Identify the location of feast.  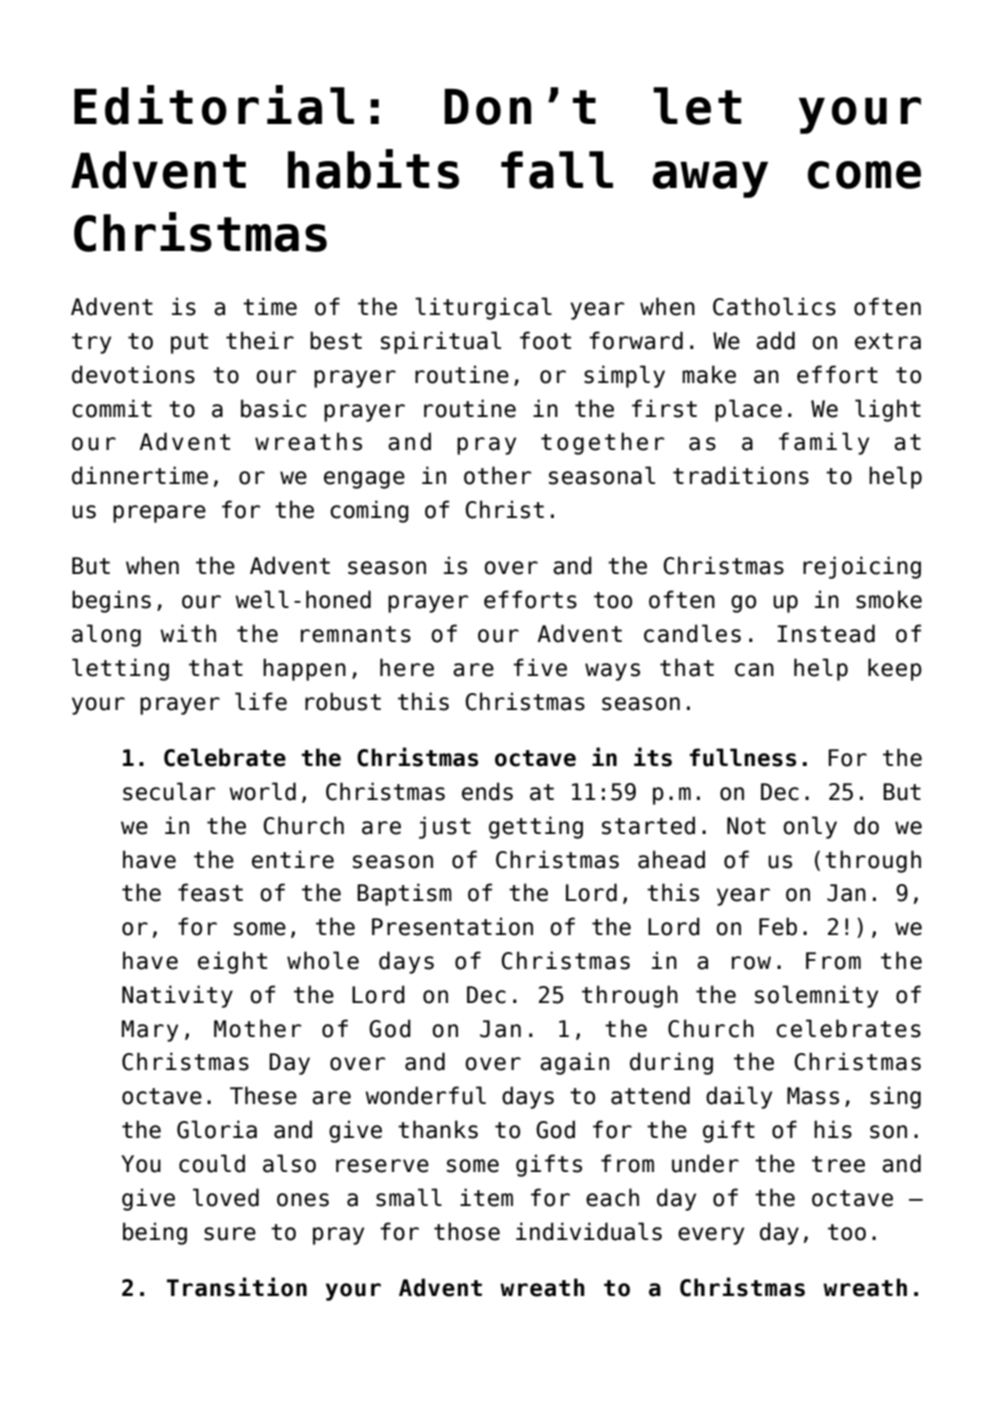
(210, 892).
